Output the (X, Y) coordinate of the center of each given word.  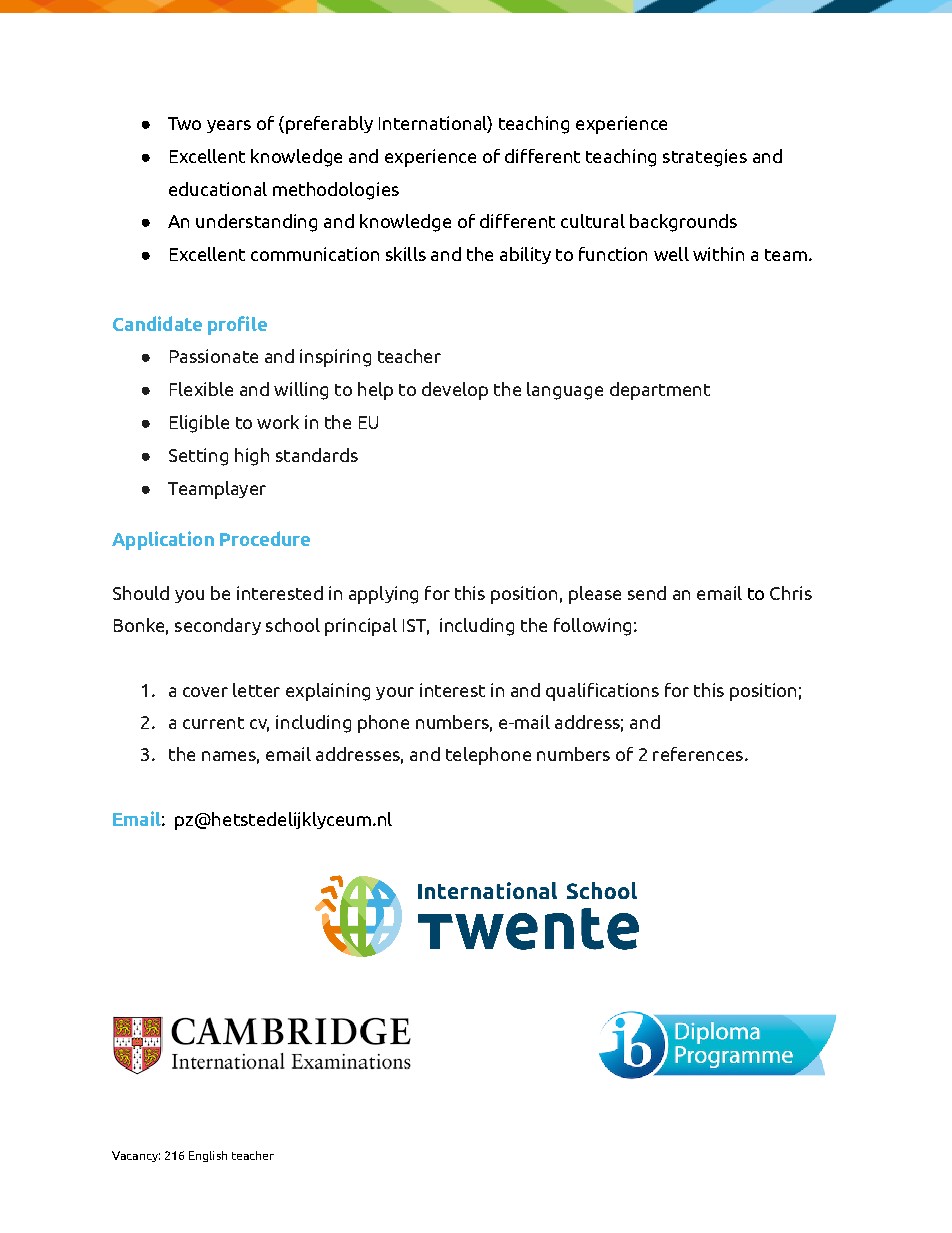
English (208, 1156)
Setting (198, 457)
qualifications (602, 692)
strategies (705, 158)
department (660, 391)
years (229, 126)
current (213, 723)
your (395, 693)
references (698, 754)
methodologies (336, 191)
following (592, 627)
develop (455, 391)
